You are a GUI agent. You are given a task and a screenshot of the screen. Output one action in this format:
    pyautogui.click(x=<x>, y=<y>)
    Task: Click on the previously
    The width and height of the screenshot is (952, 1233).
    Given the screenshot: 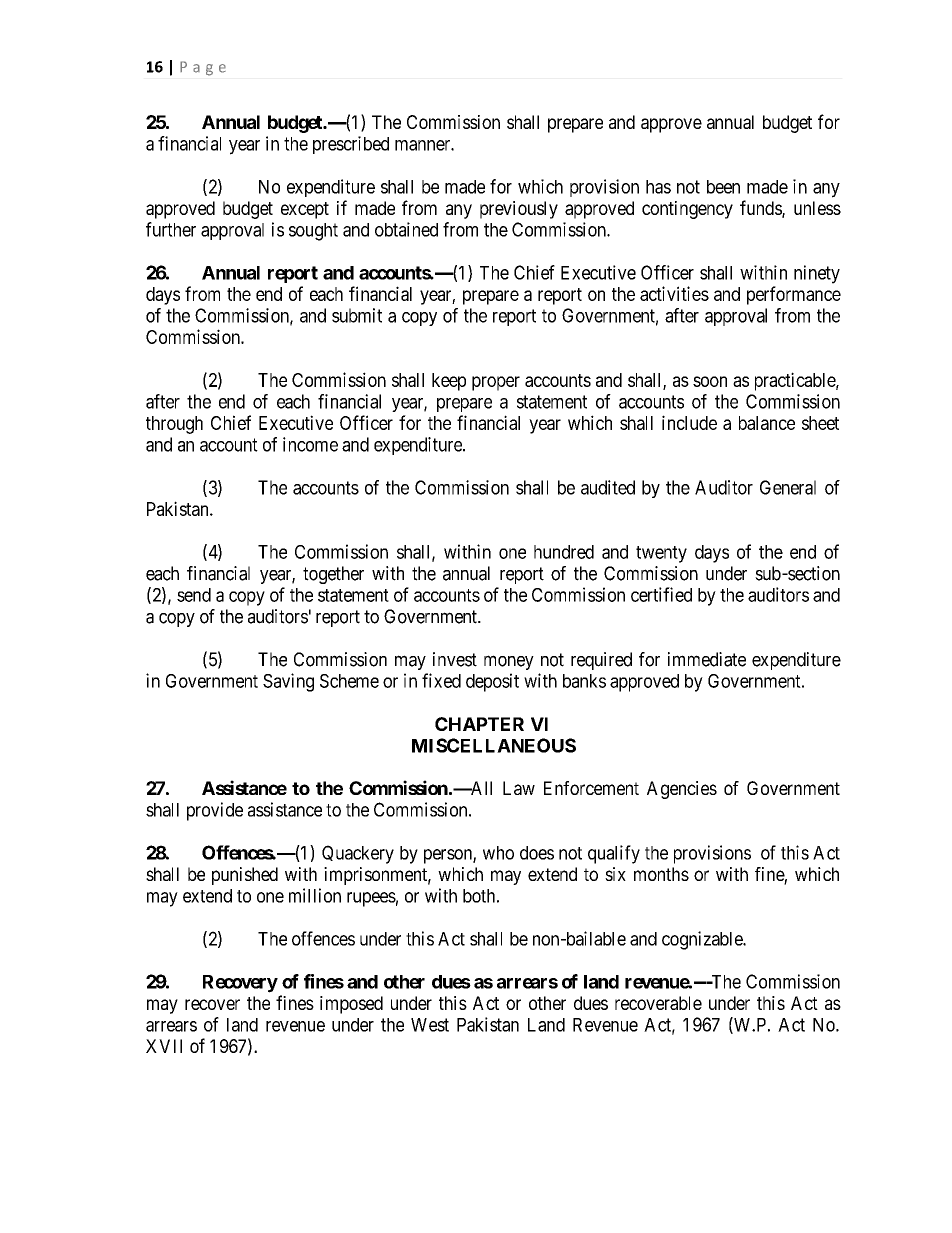 What is the action you would take?
    pyautogui.click(x=519, y=210)
